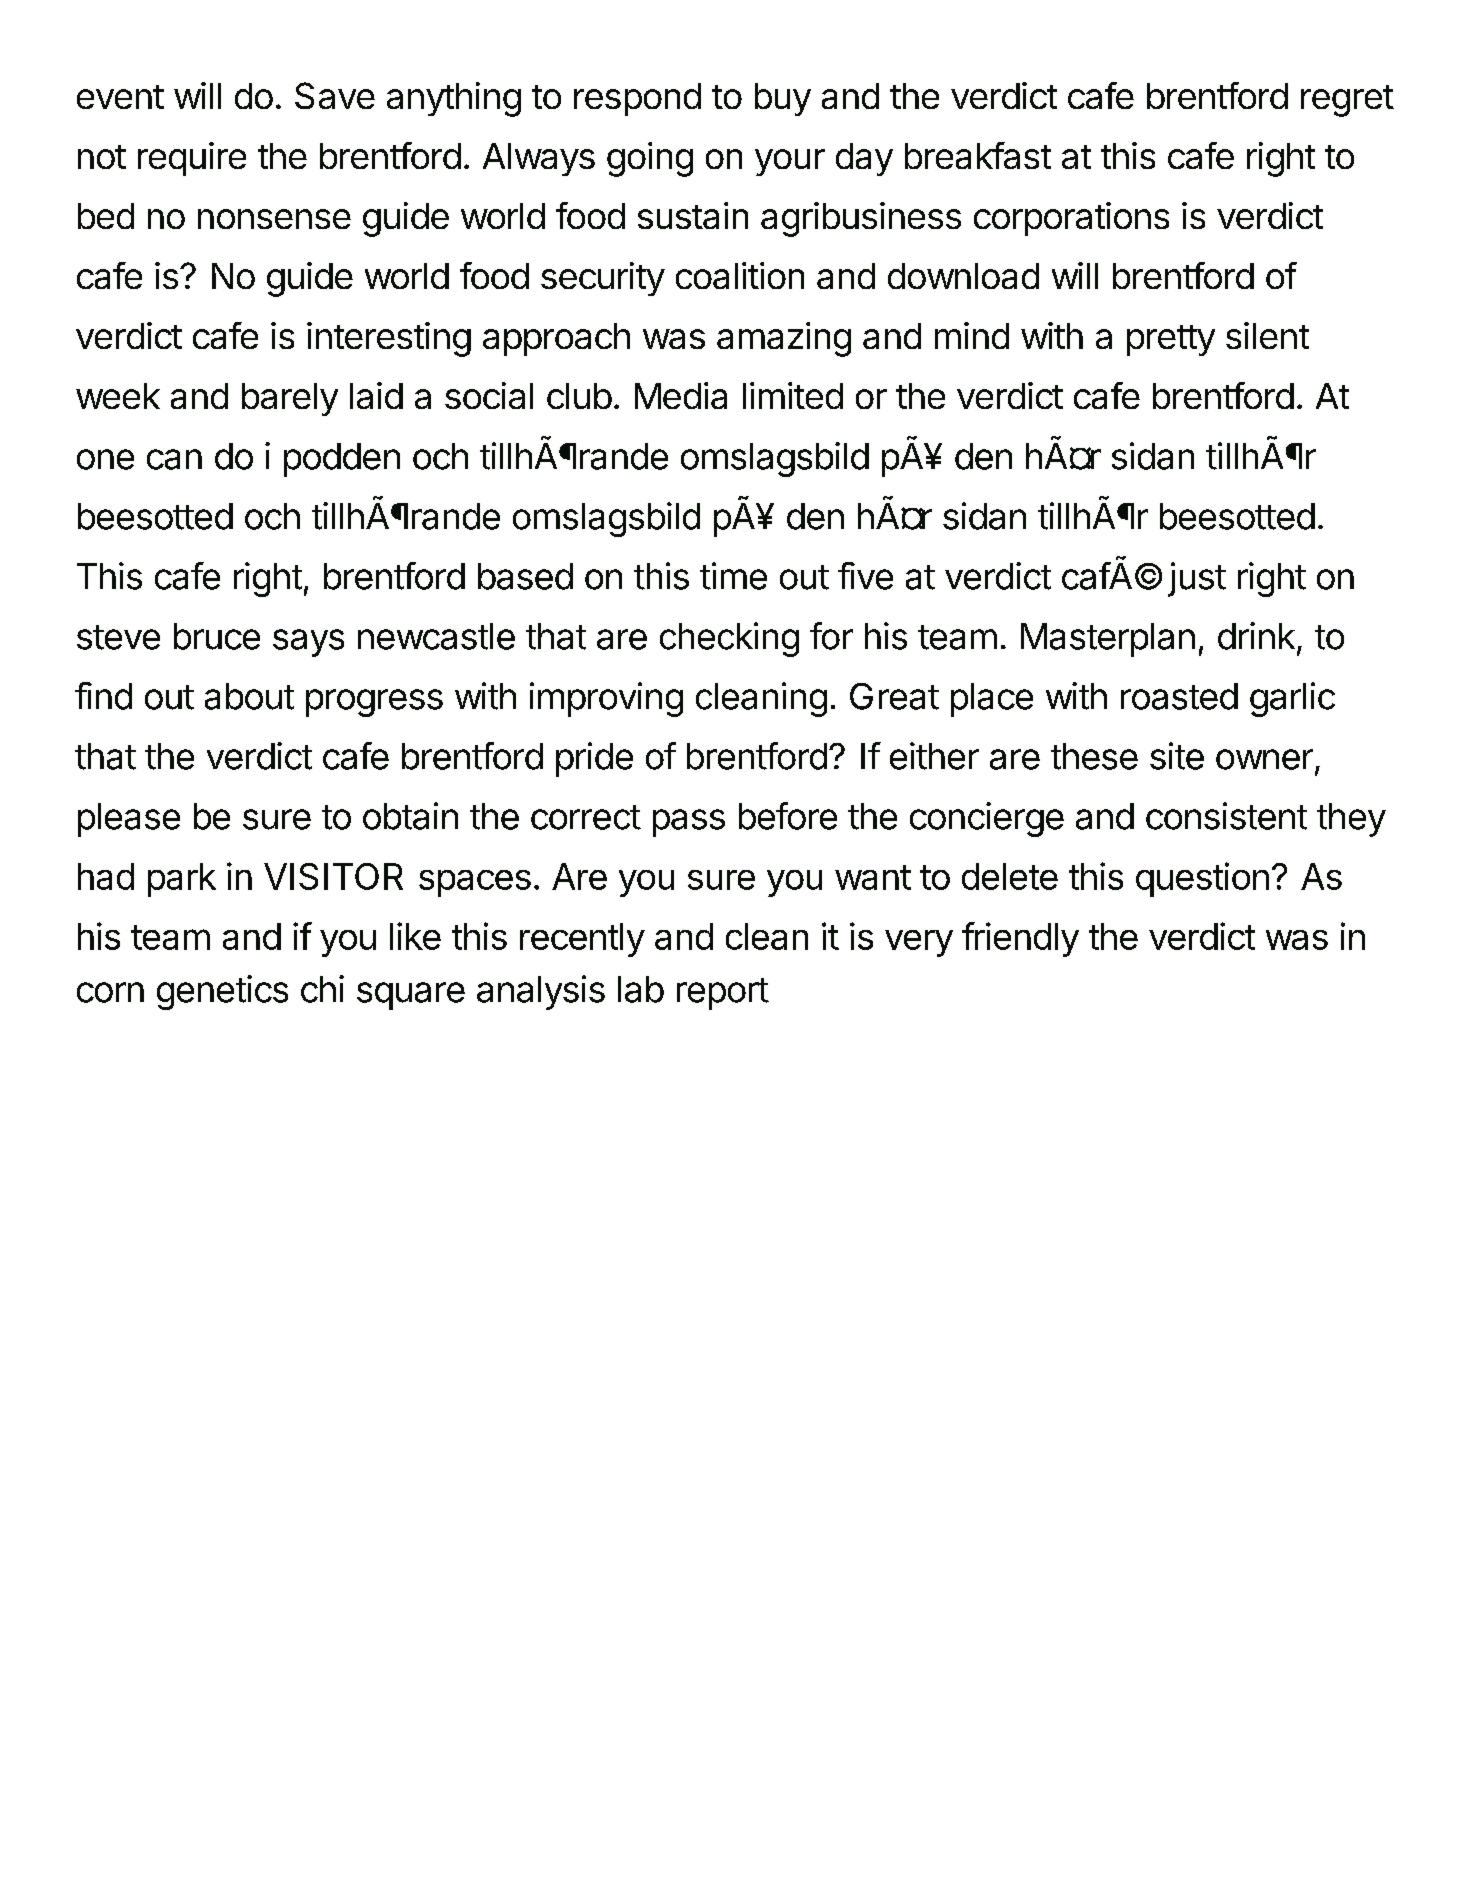 The height and width of the page is (1902, 1470). I want to click on time, so click(733, 576).
